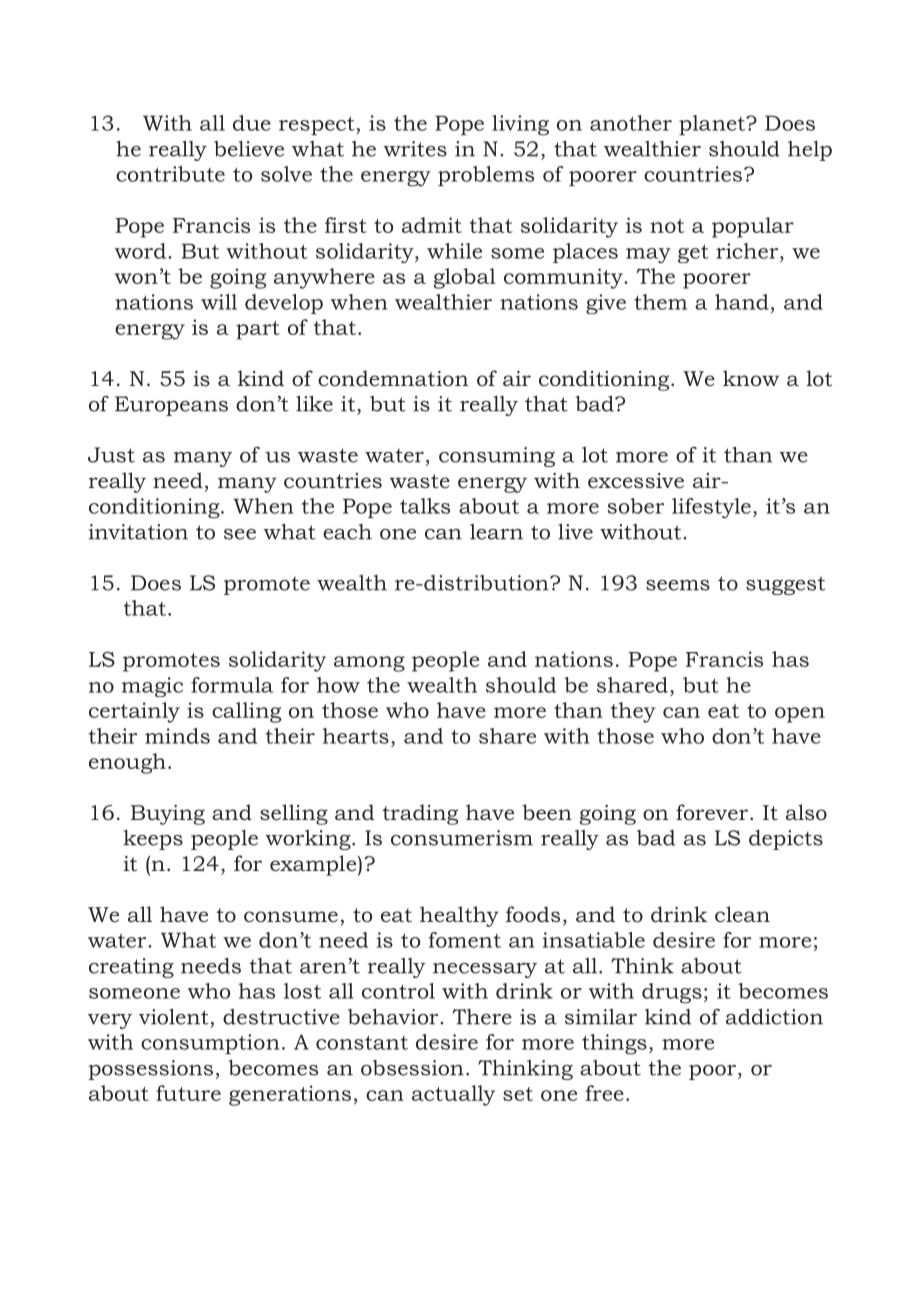 This screenshot has width=924, height=1308. I want to click on contribute, so click(170, 174).
